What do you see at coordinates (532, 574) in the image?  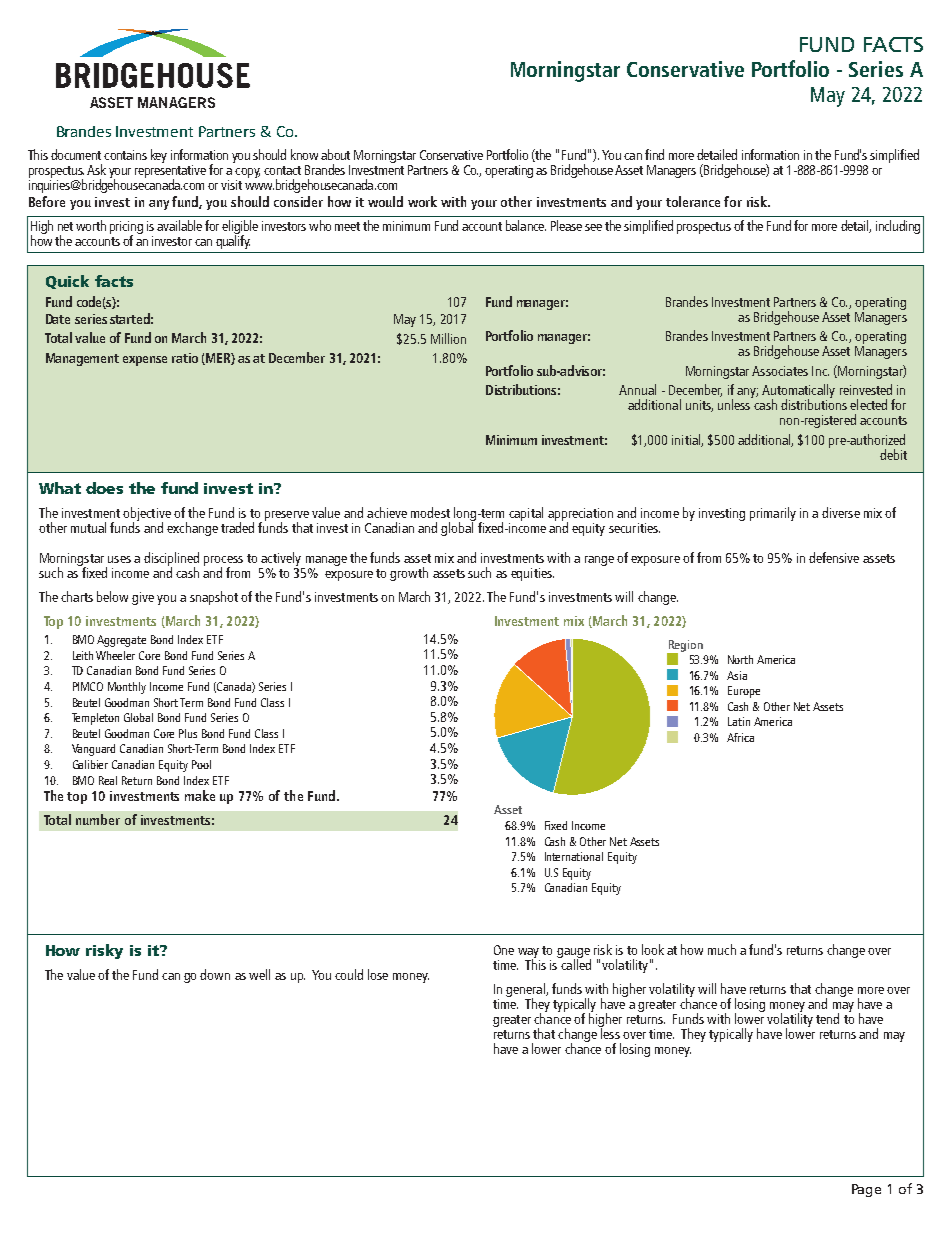 I see `equities` at bounding box center [532, 574].
